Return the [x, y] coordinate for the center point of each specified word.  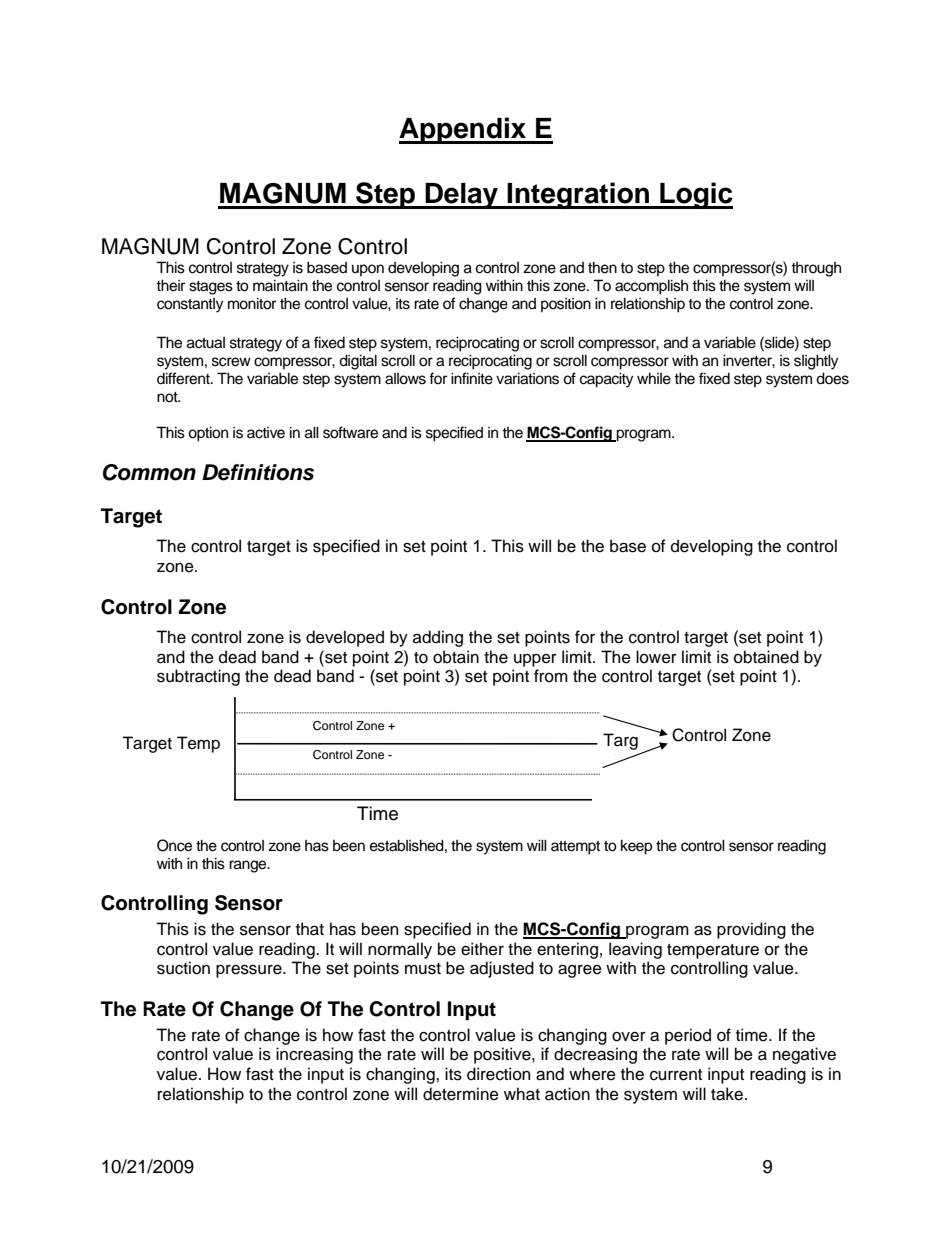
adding [438, 638]
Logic [695, 195]
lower [656, 657]
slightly [816, 362]
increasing [314, 1055]
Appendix [464, 130]
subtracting [198, 677]
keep [636, 847]
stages [211, 288]
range [249, 866]
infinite [472, 378]
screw [231, 362]
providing [751, 930]
